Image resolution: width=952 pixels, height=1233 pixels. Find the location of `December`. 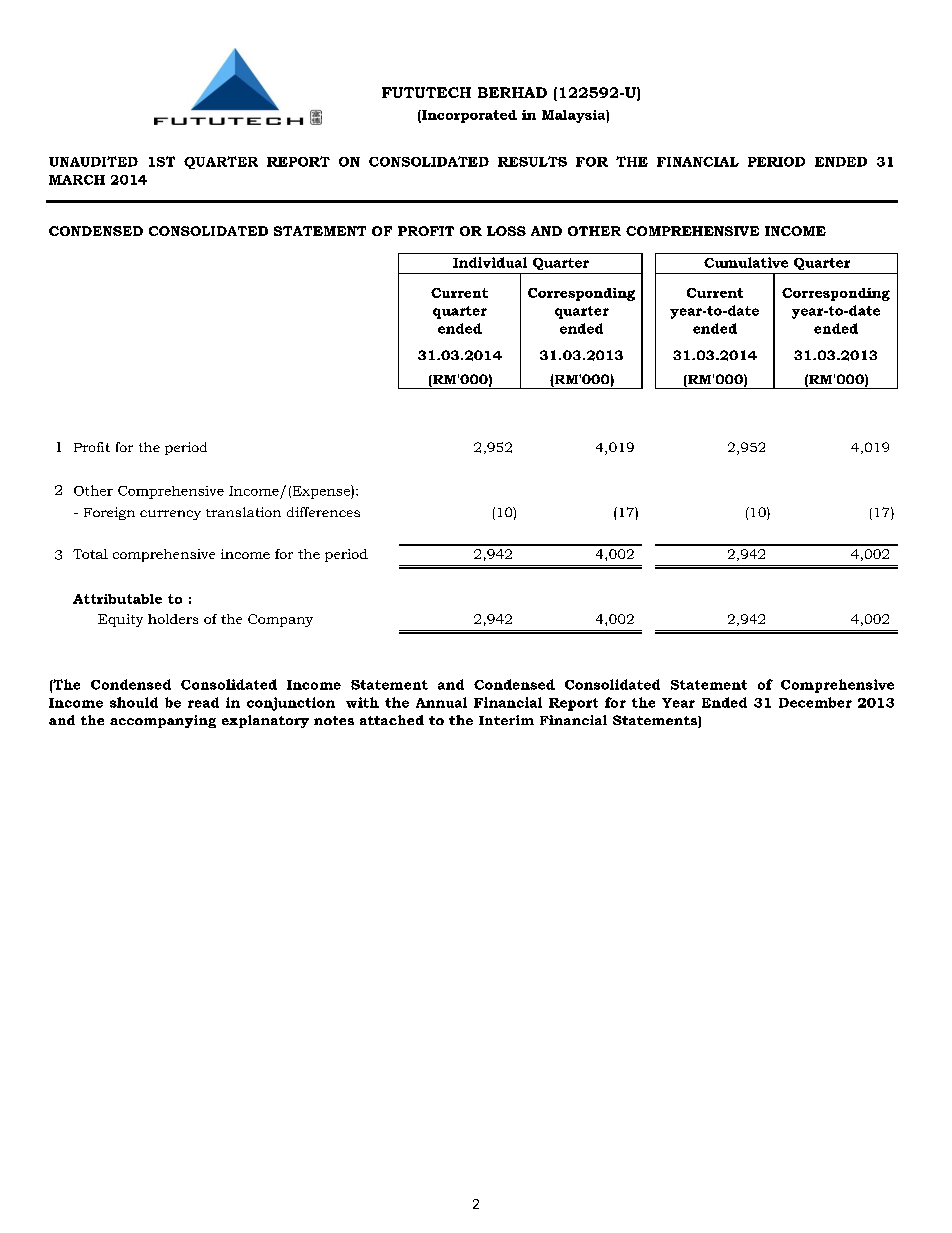

December is located at coordinates (815, 702).
